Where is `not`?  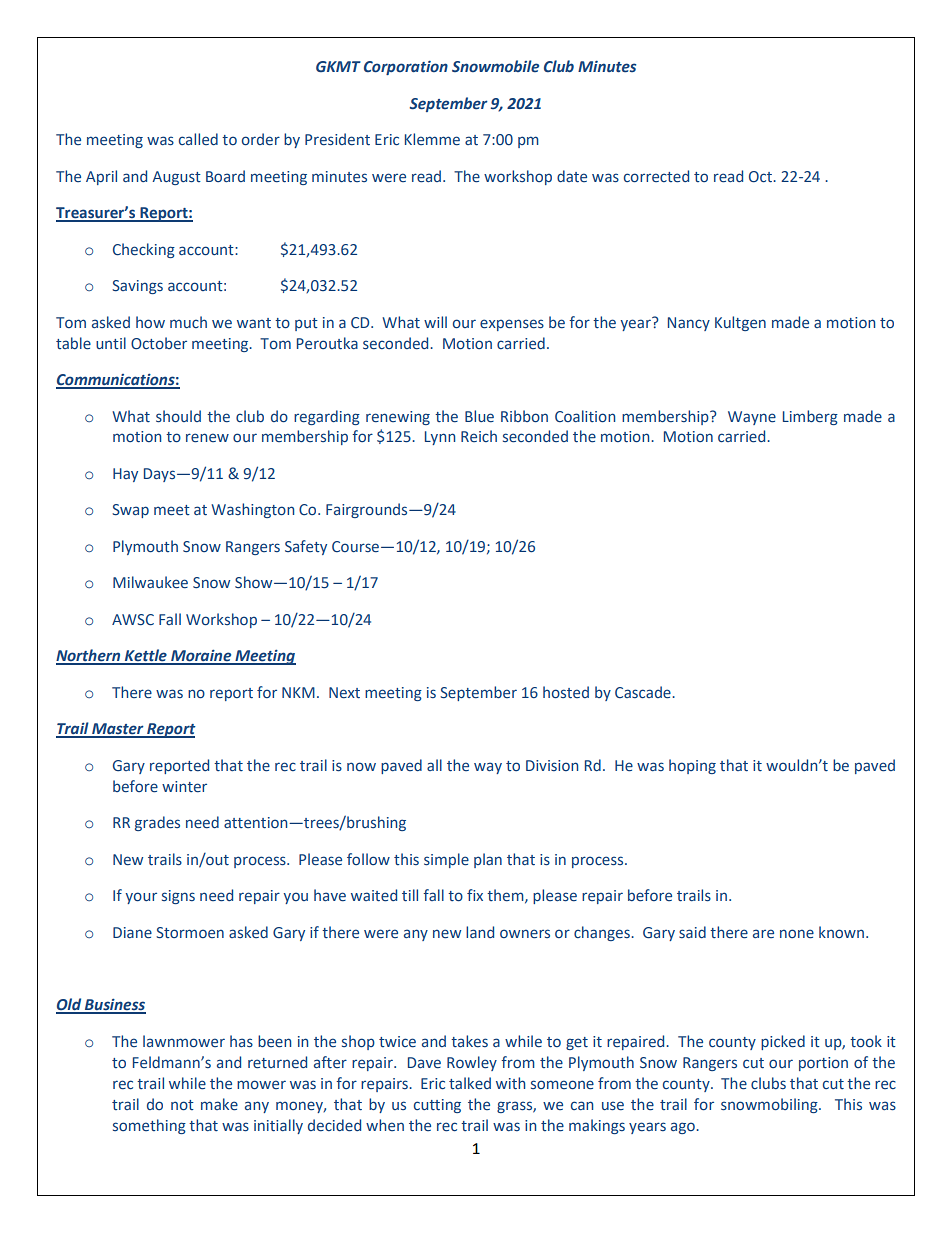 not is located at coordinates (182, 1105).
